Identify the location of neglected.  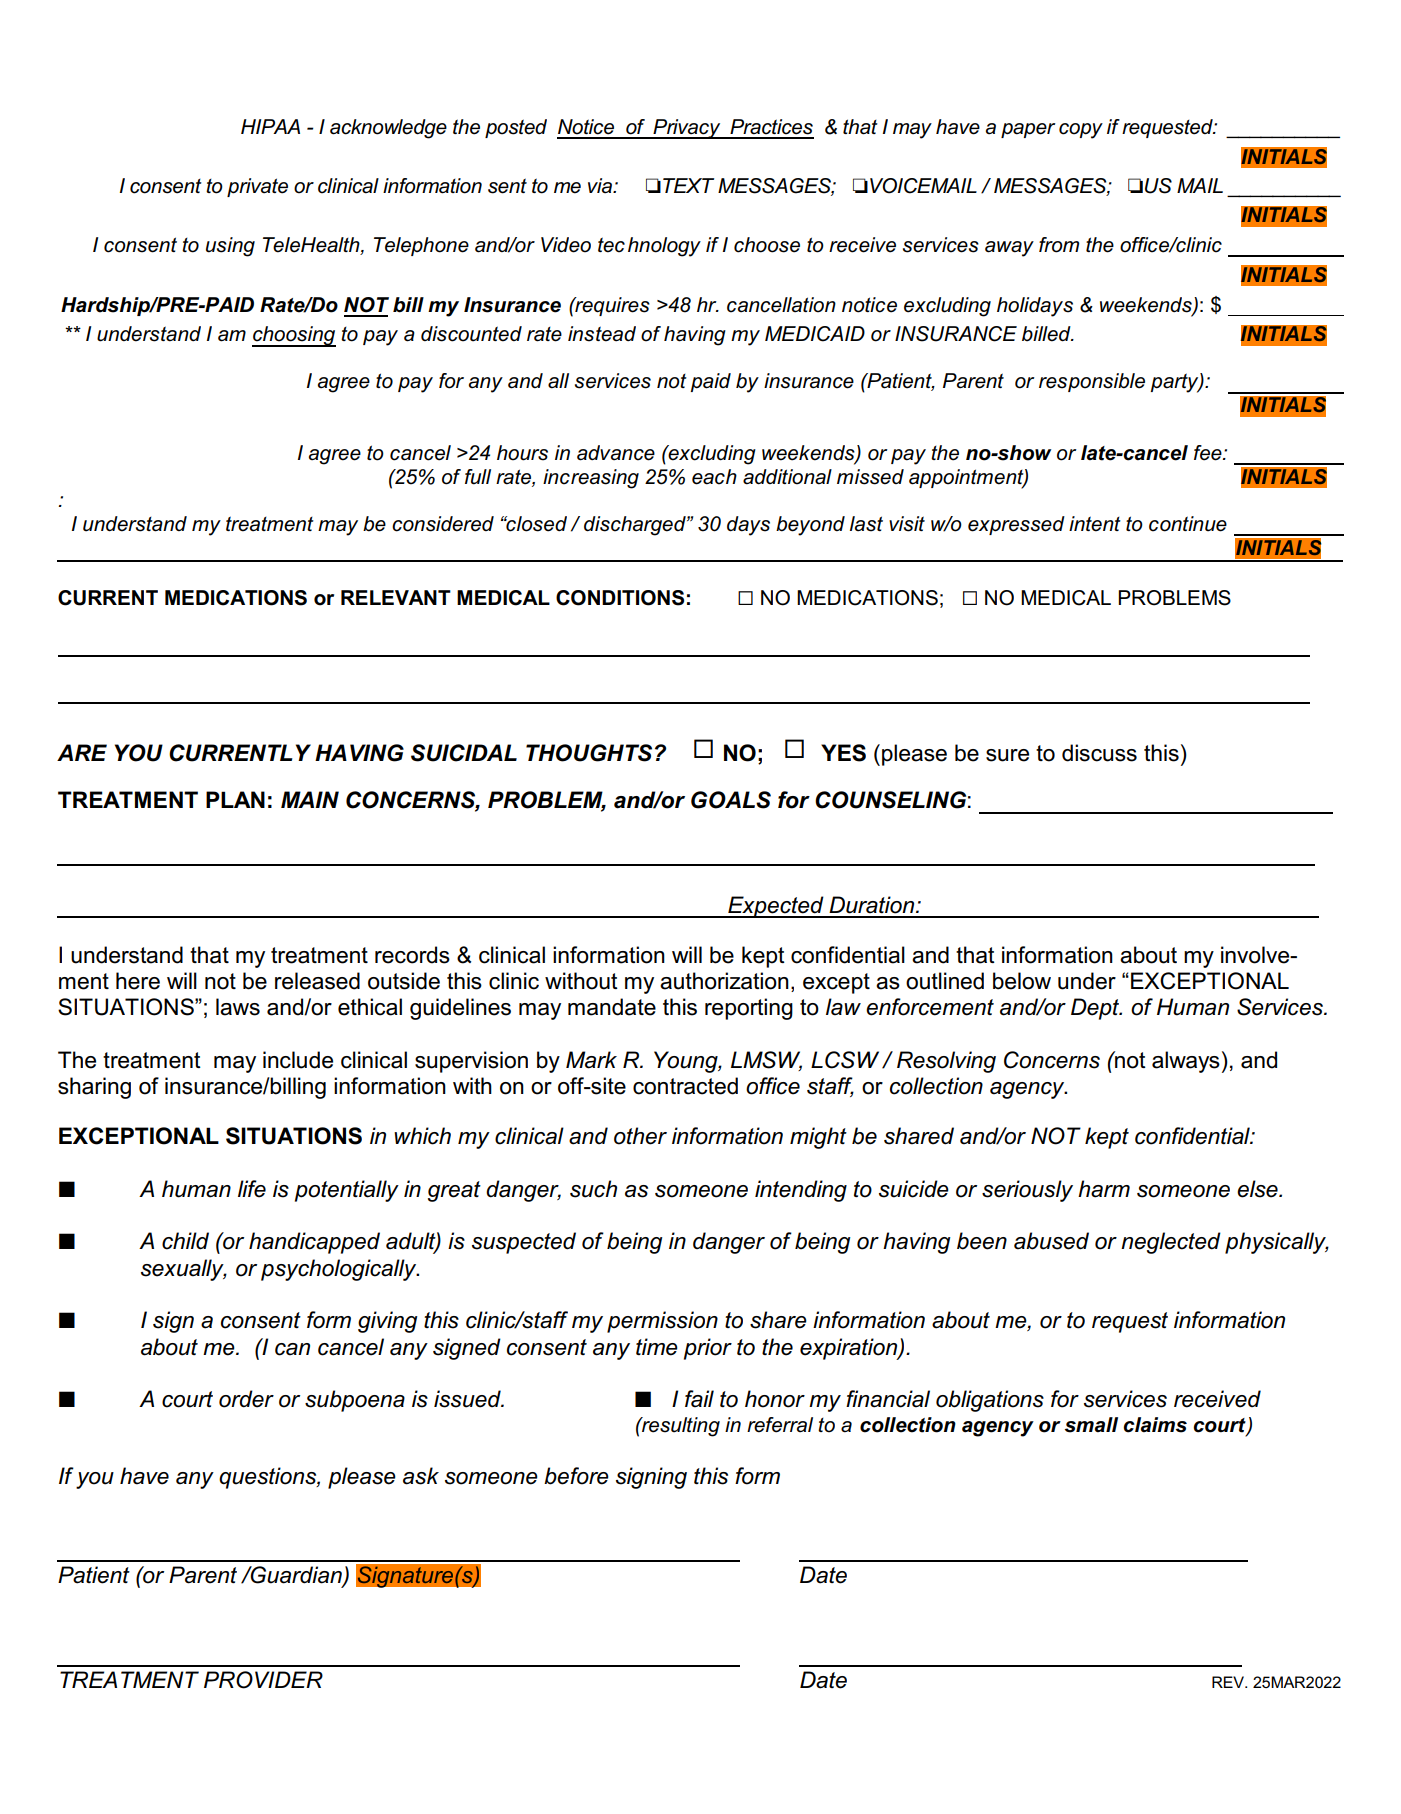
(1171, 1243).
